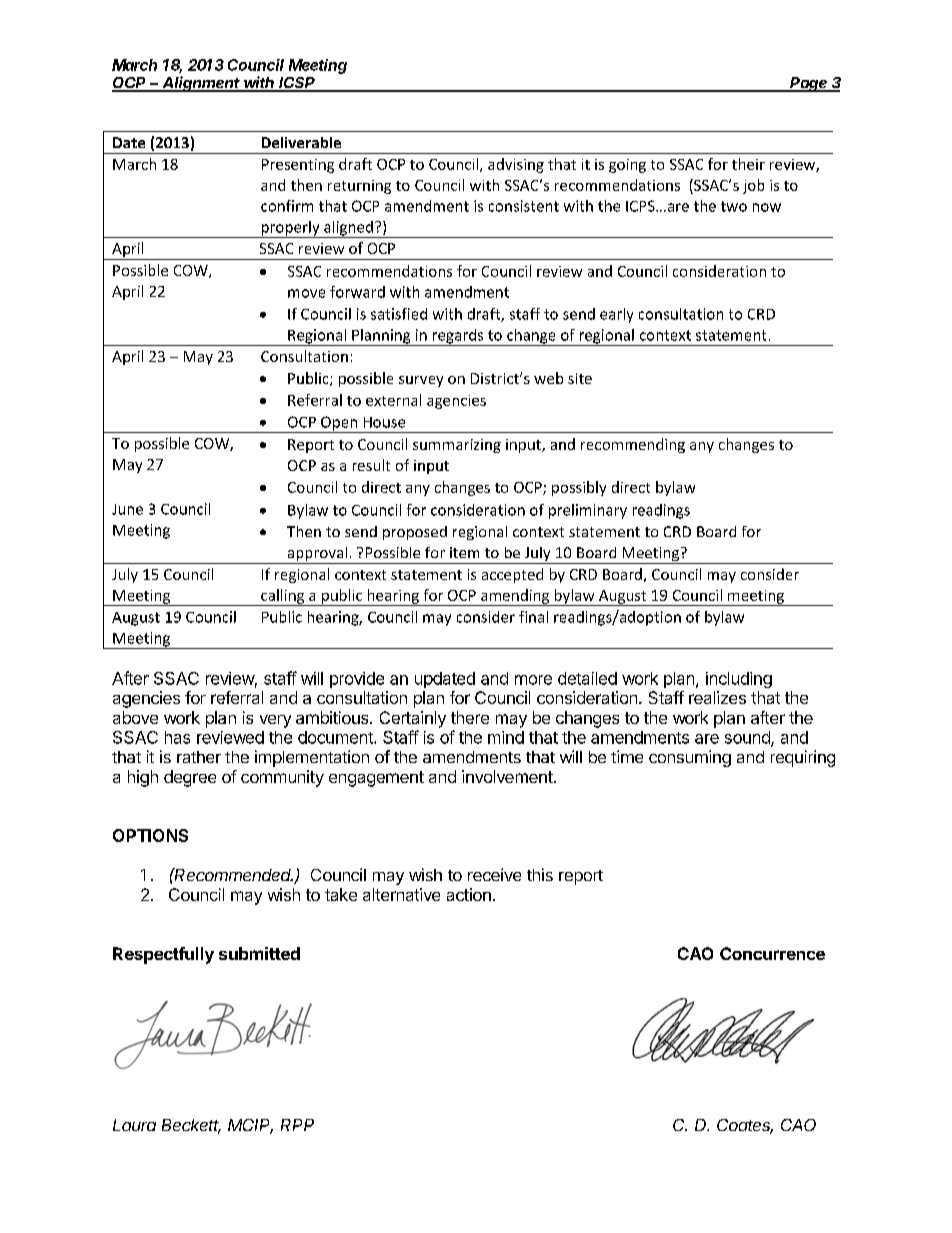 This document has height=1233, width=952. I want to click on Coates, so click(745, 1126).
